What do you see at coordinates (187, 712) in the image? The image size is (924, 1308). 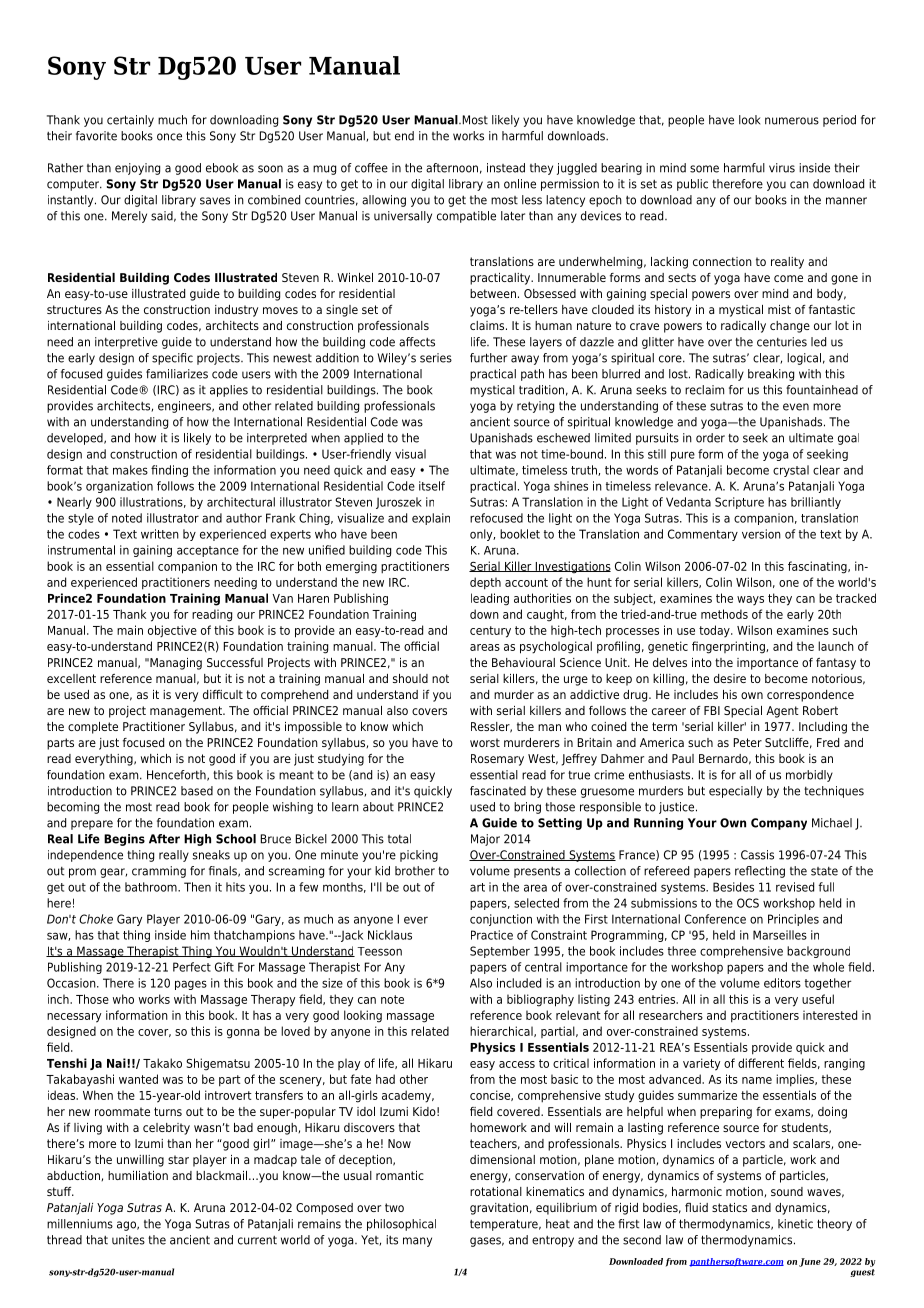 I see `management` at bounding box center [187, 712].
